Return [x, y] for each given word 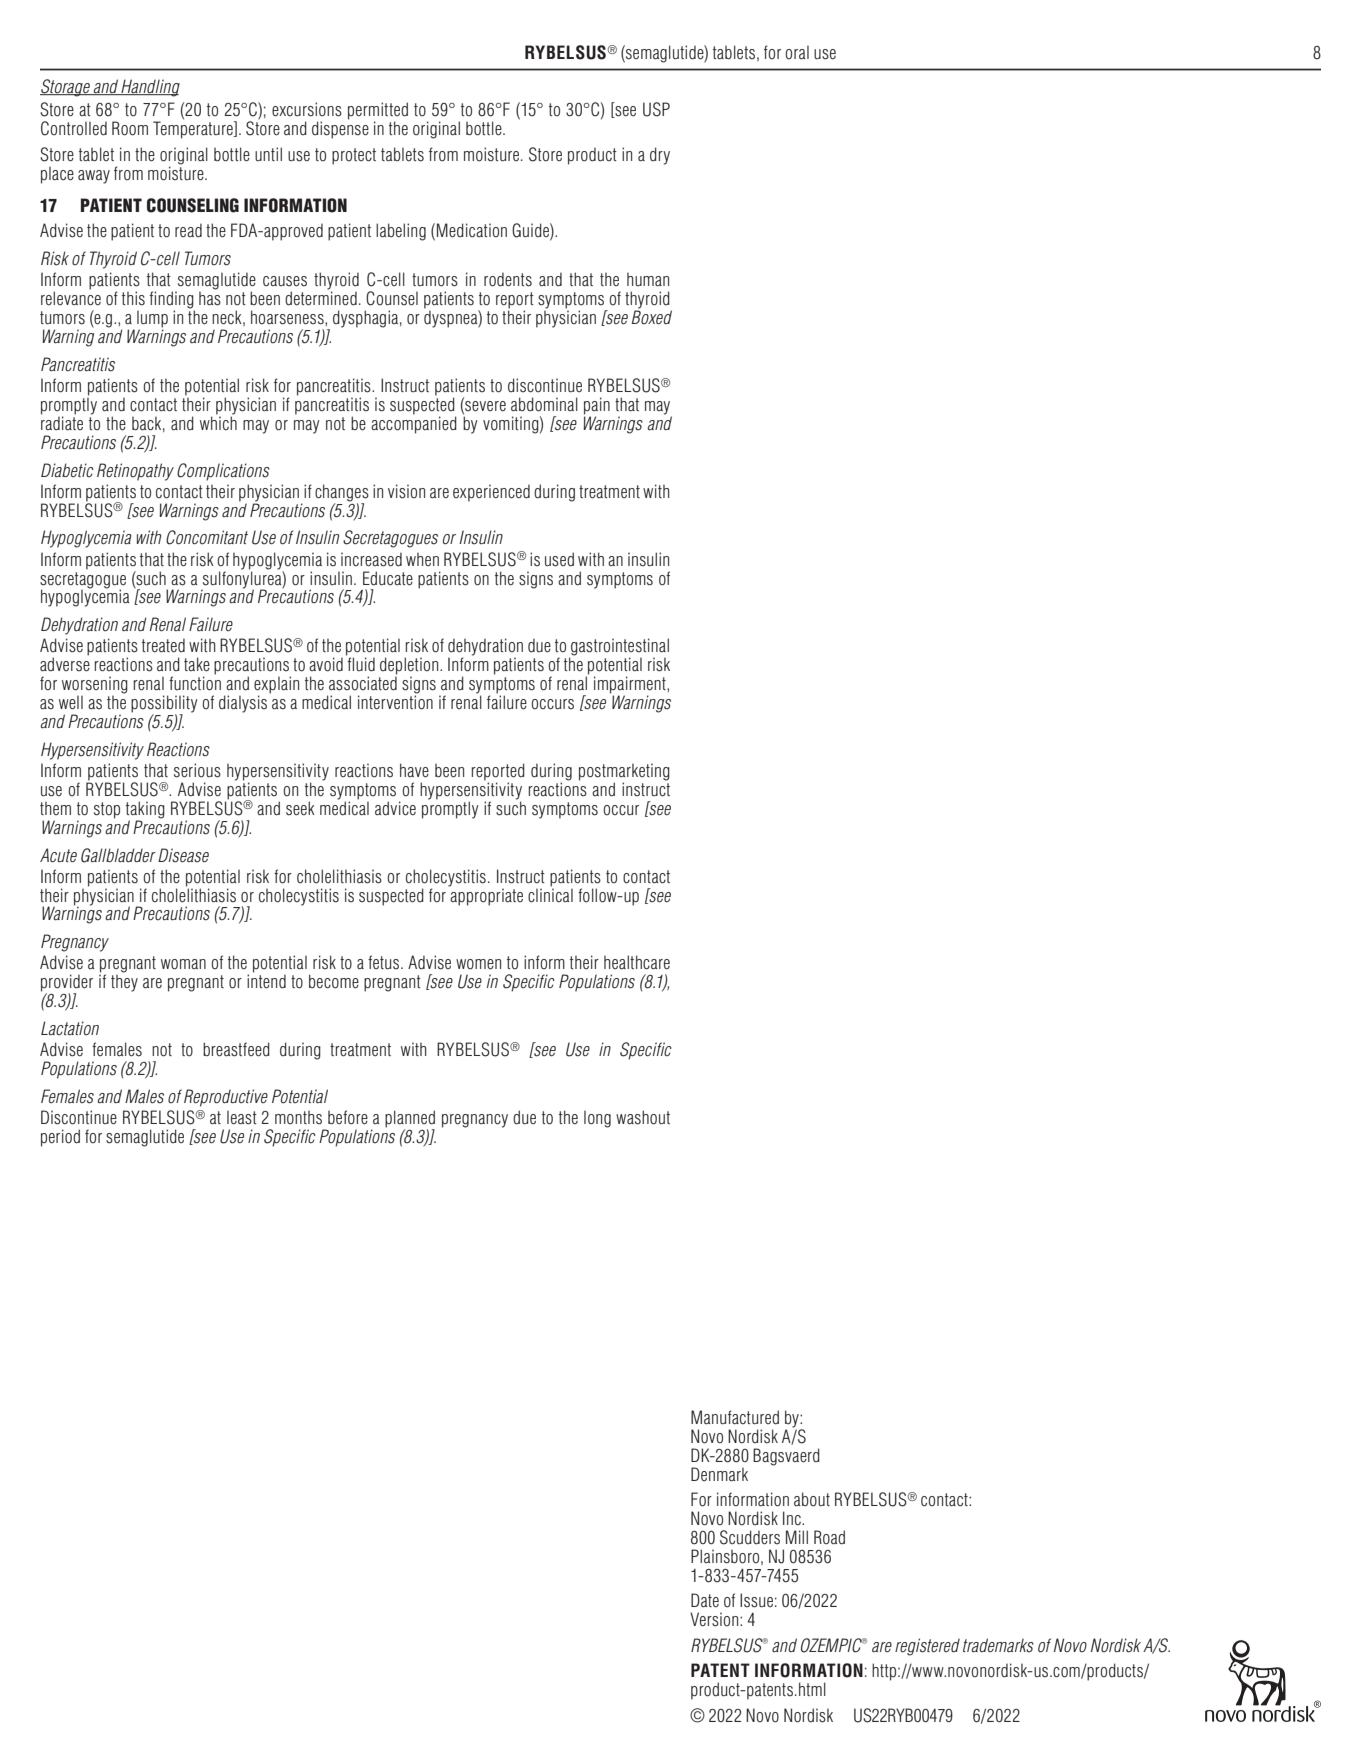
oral [797, 52]
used [559, 559]
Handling [149, 88]
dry [660, 156]
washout [643, 1117]
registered [927, 1647]
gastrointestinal [619, 648]
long [597, 1119]
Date [705, 1600]
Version [715, 1619]
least [242, 1118]
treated [163, 645]
